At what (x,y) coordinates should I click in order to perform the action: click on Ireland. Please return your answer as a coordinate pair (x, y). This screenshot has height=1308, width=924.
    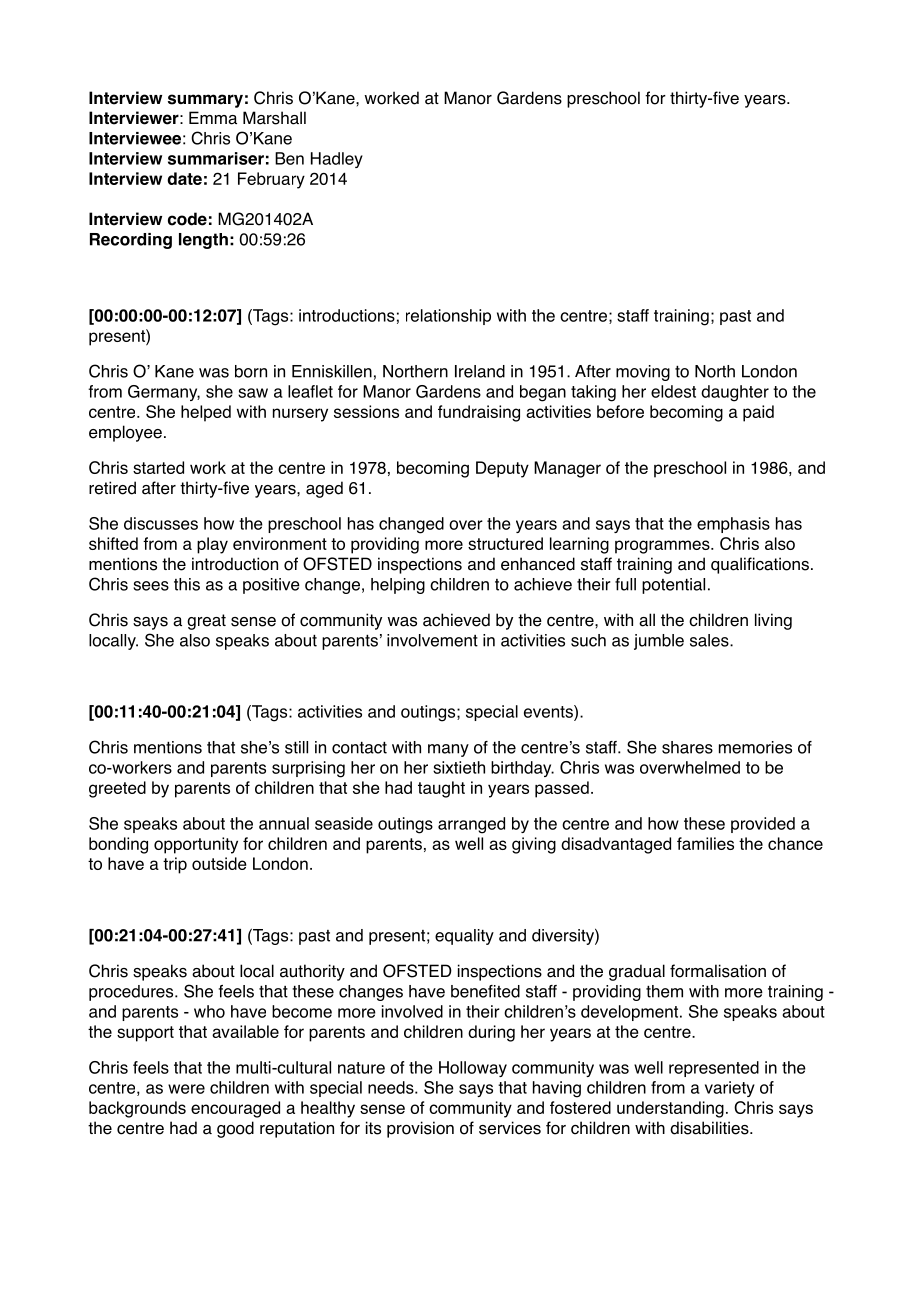
    Looking at the image, I should click on (480, 371).
